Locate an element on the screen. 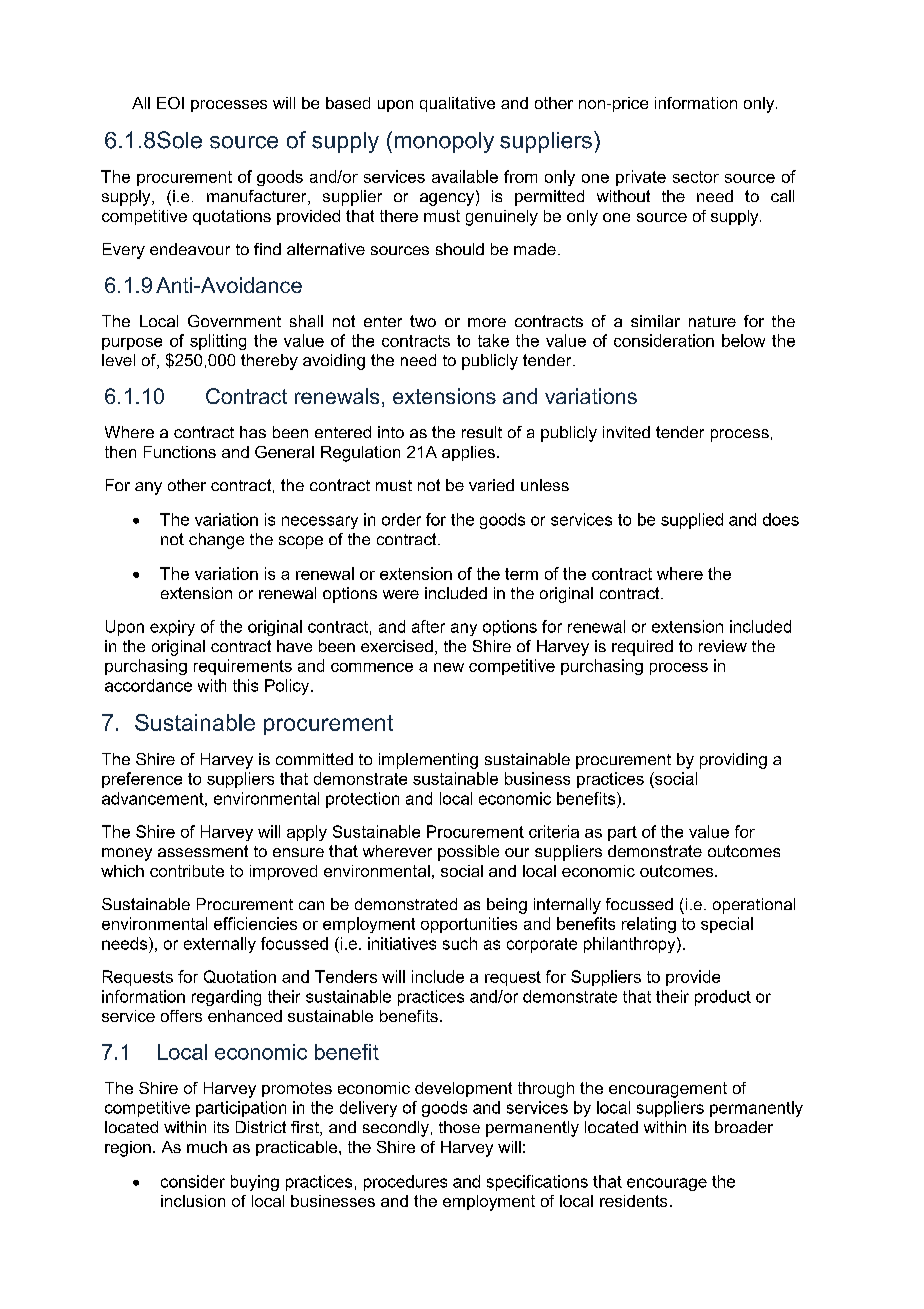 The width and height of the screenshot is (924, 1309). after is located at coordinates (428, 626).
